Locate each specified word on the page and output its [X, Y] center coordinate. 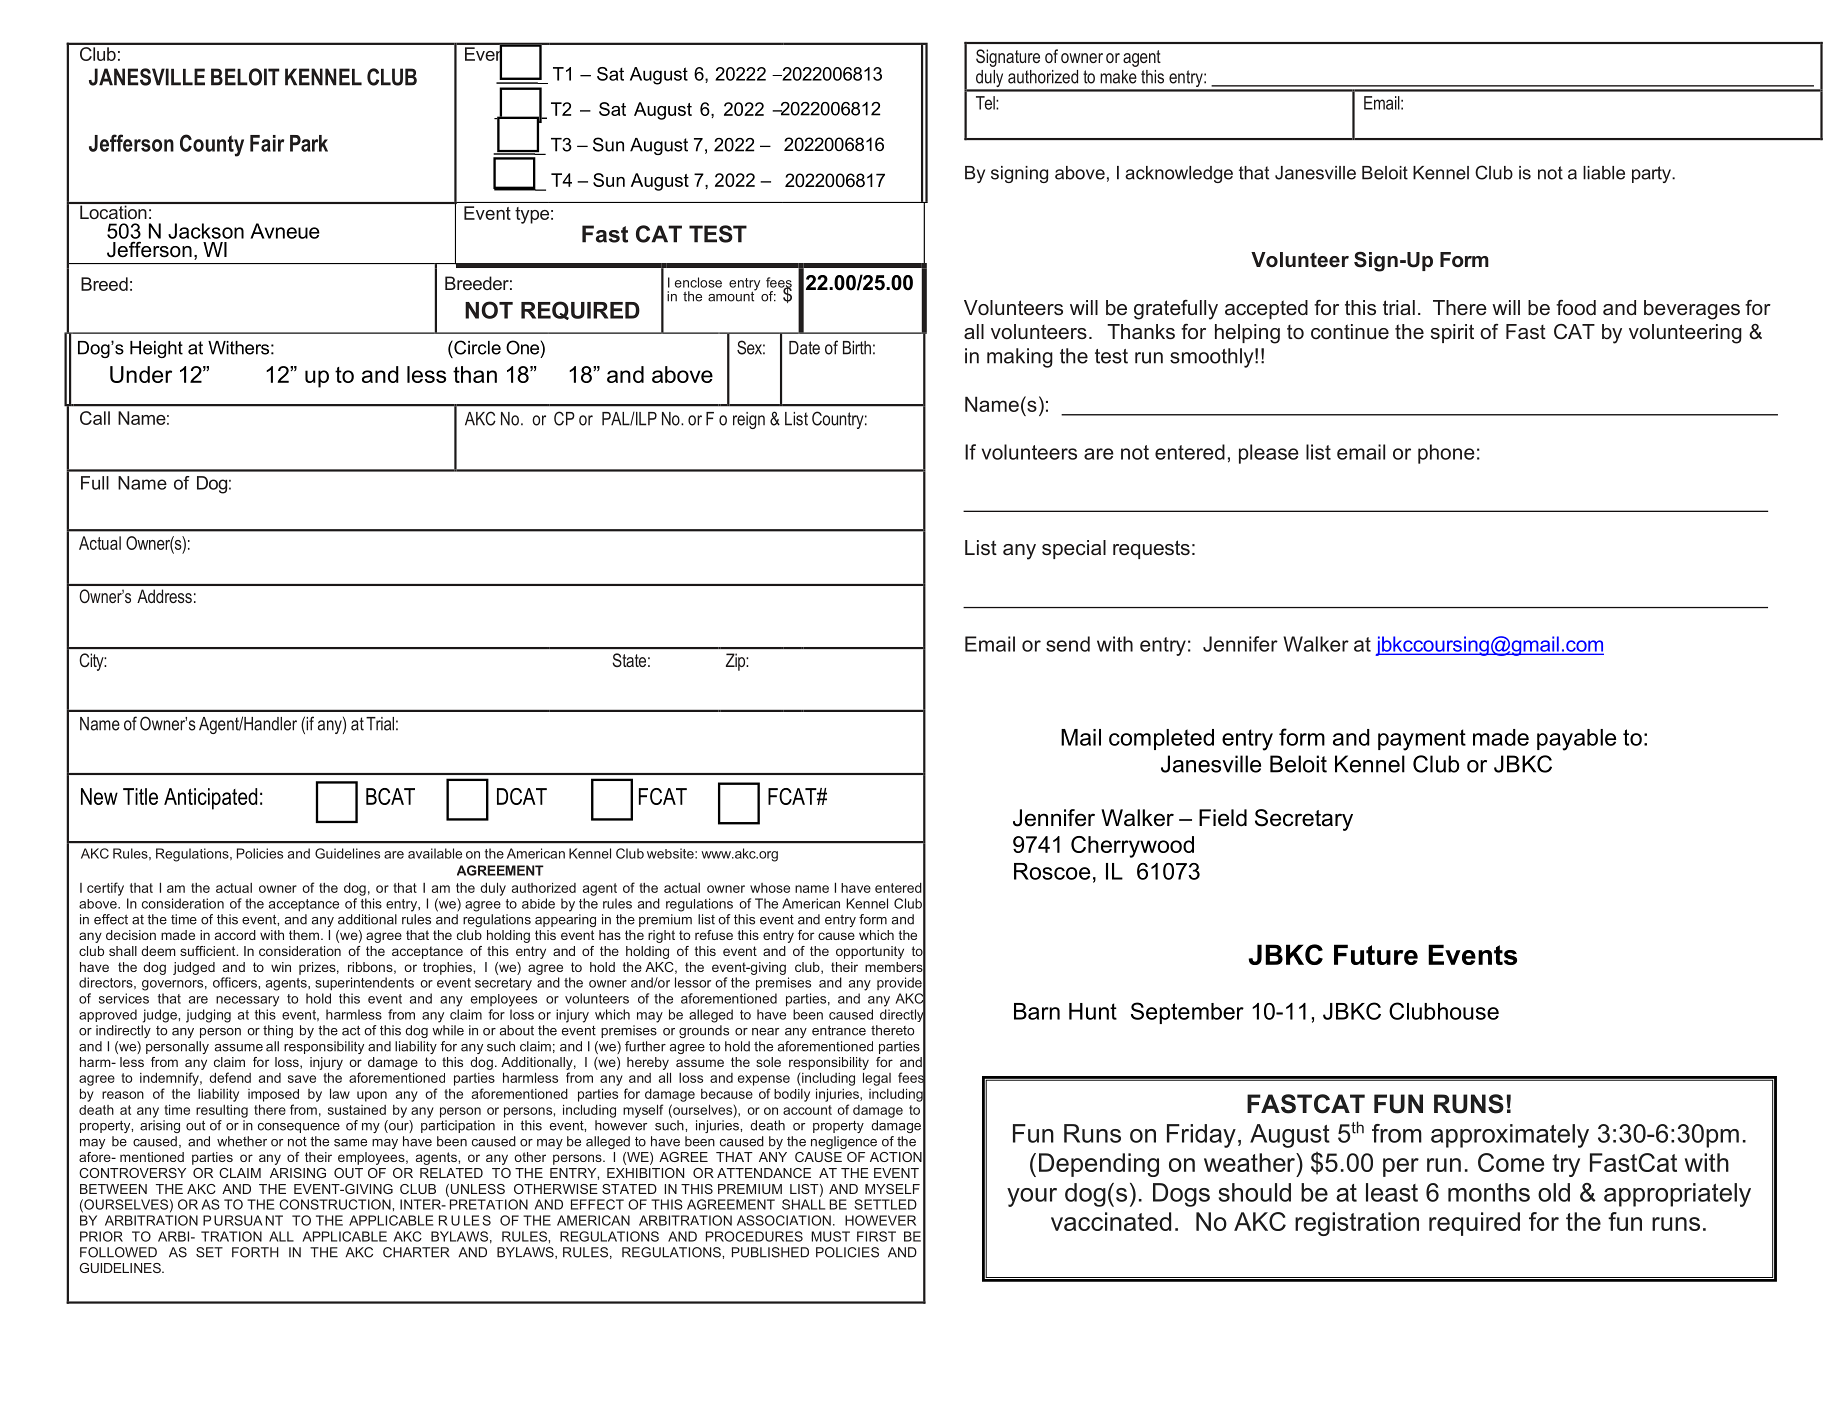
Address [164, 596]
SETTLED [885, 1204]
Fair [267, 143]
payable [1576, 740]
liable [1604, 173]
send [1068, 644]
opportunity [870, 952]
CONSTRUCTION [336, 1204]
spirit [1452, 333]
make [1118, 77]
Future [1376, 954]
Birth [857, 348]
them [304, 935]
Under [141, 374]
